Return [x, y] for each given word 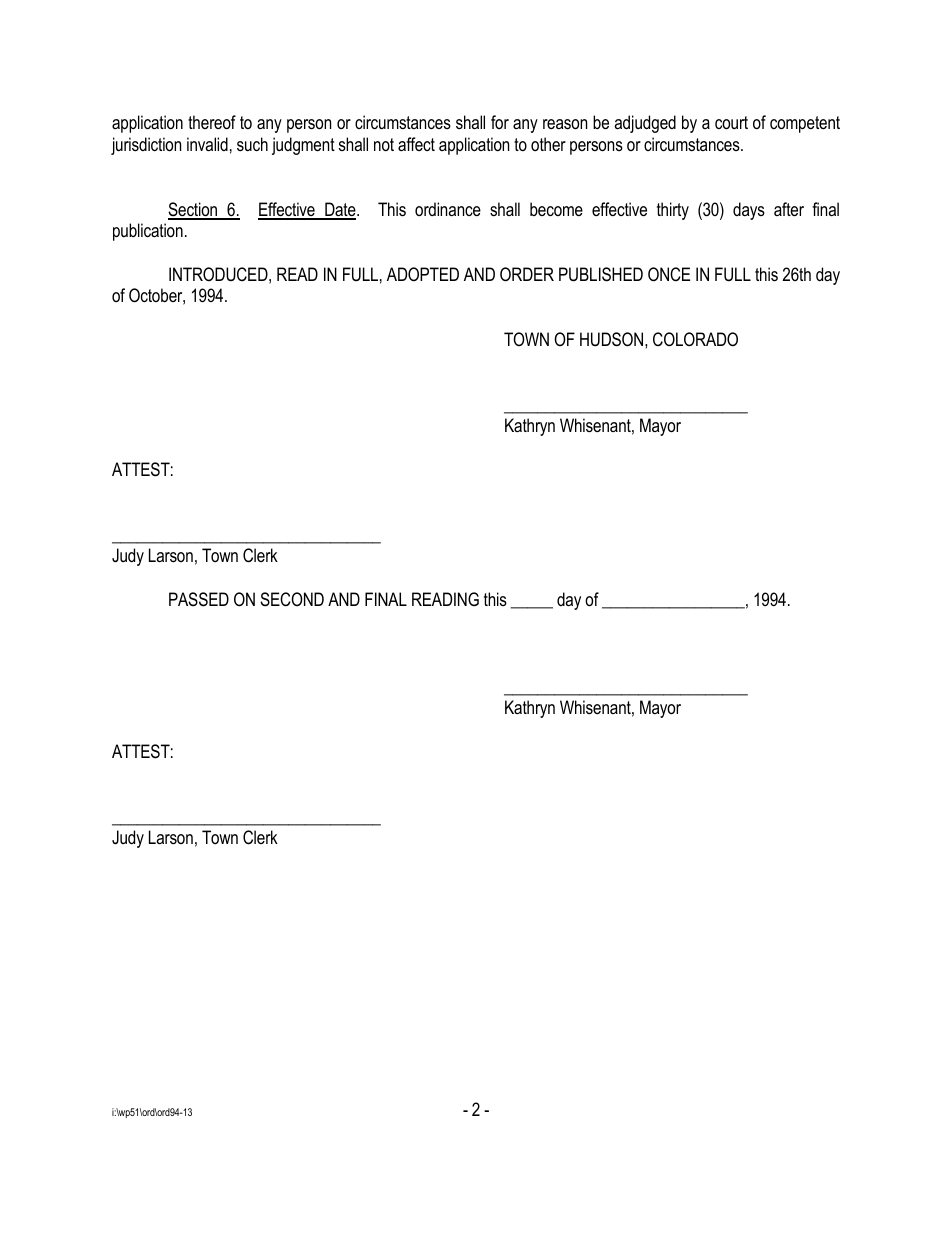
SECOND [292, 599]
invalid [207, 144]
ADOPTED [423, 274]
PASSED [199, 599]
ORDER [527, 274]
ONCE [669, 274]
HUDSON [613, 339]
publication [148, 232]
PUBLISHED [601, 274]
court [731, 123]
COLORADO [695, 339]
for [500, 122]
